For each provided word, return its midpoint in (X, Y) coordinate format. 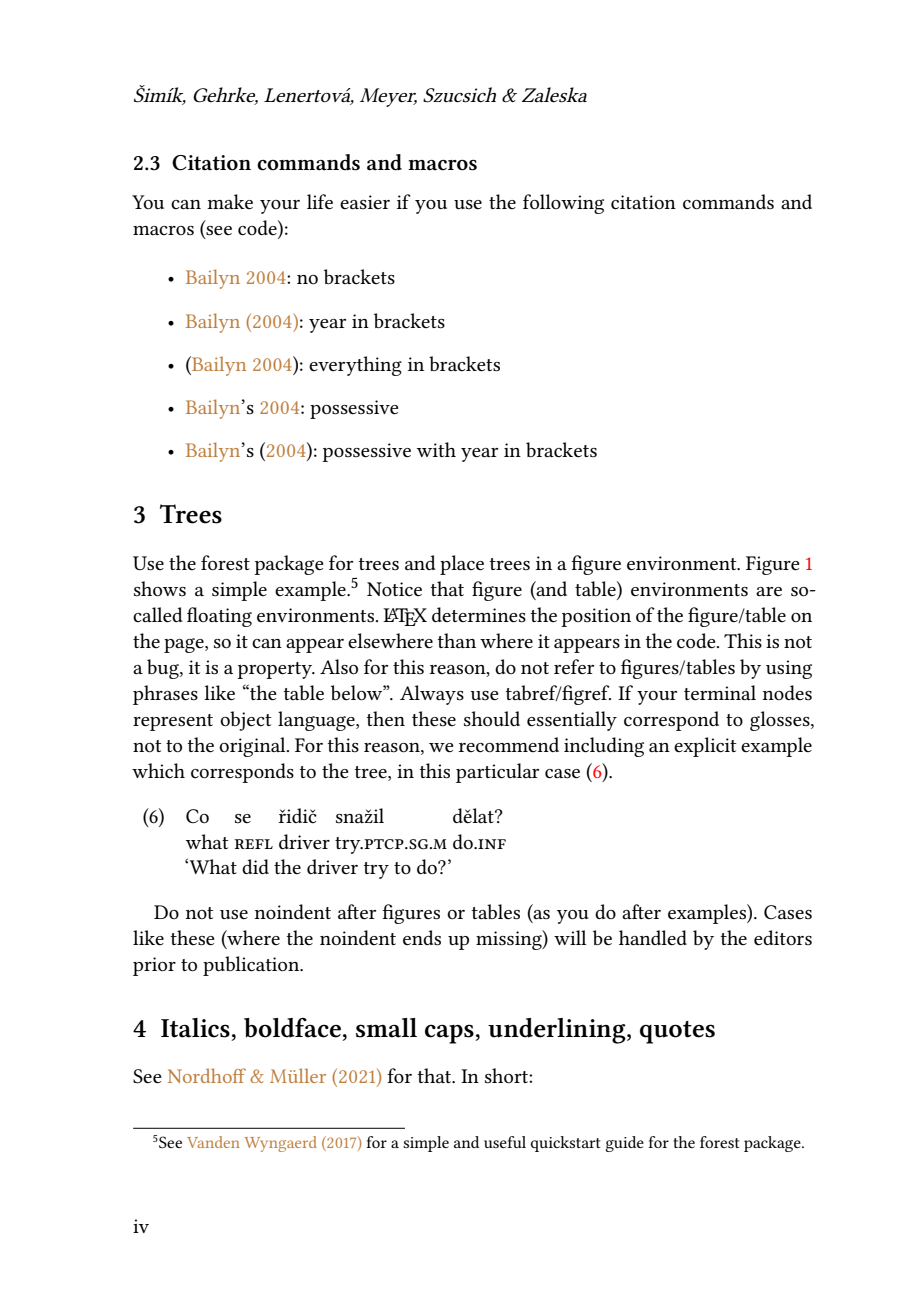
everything (355, 366)
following (563, 204)
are (769, 591)
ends (422, 938)
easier (365, 202)
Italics (195, 1028)
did (255, 866)
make (230, 201)
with (436, 449)
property (276, 670)
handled (653, 937)
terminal (720, 692)
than (457, 640)
